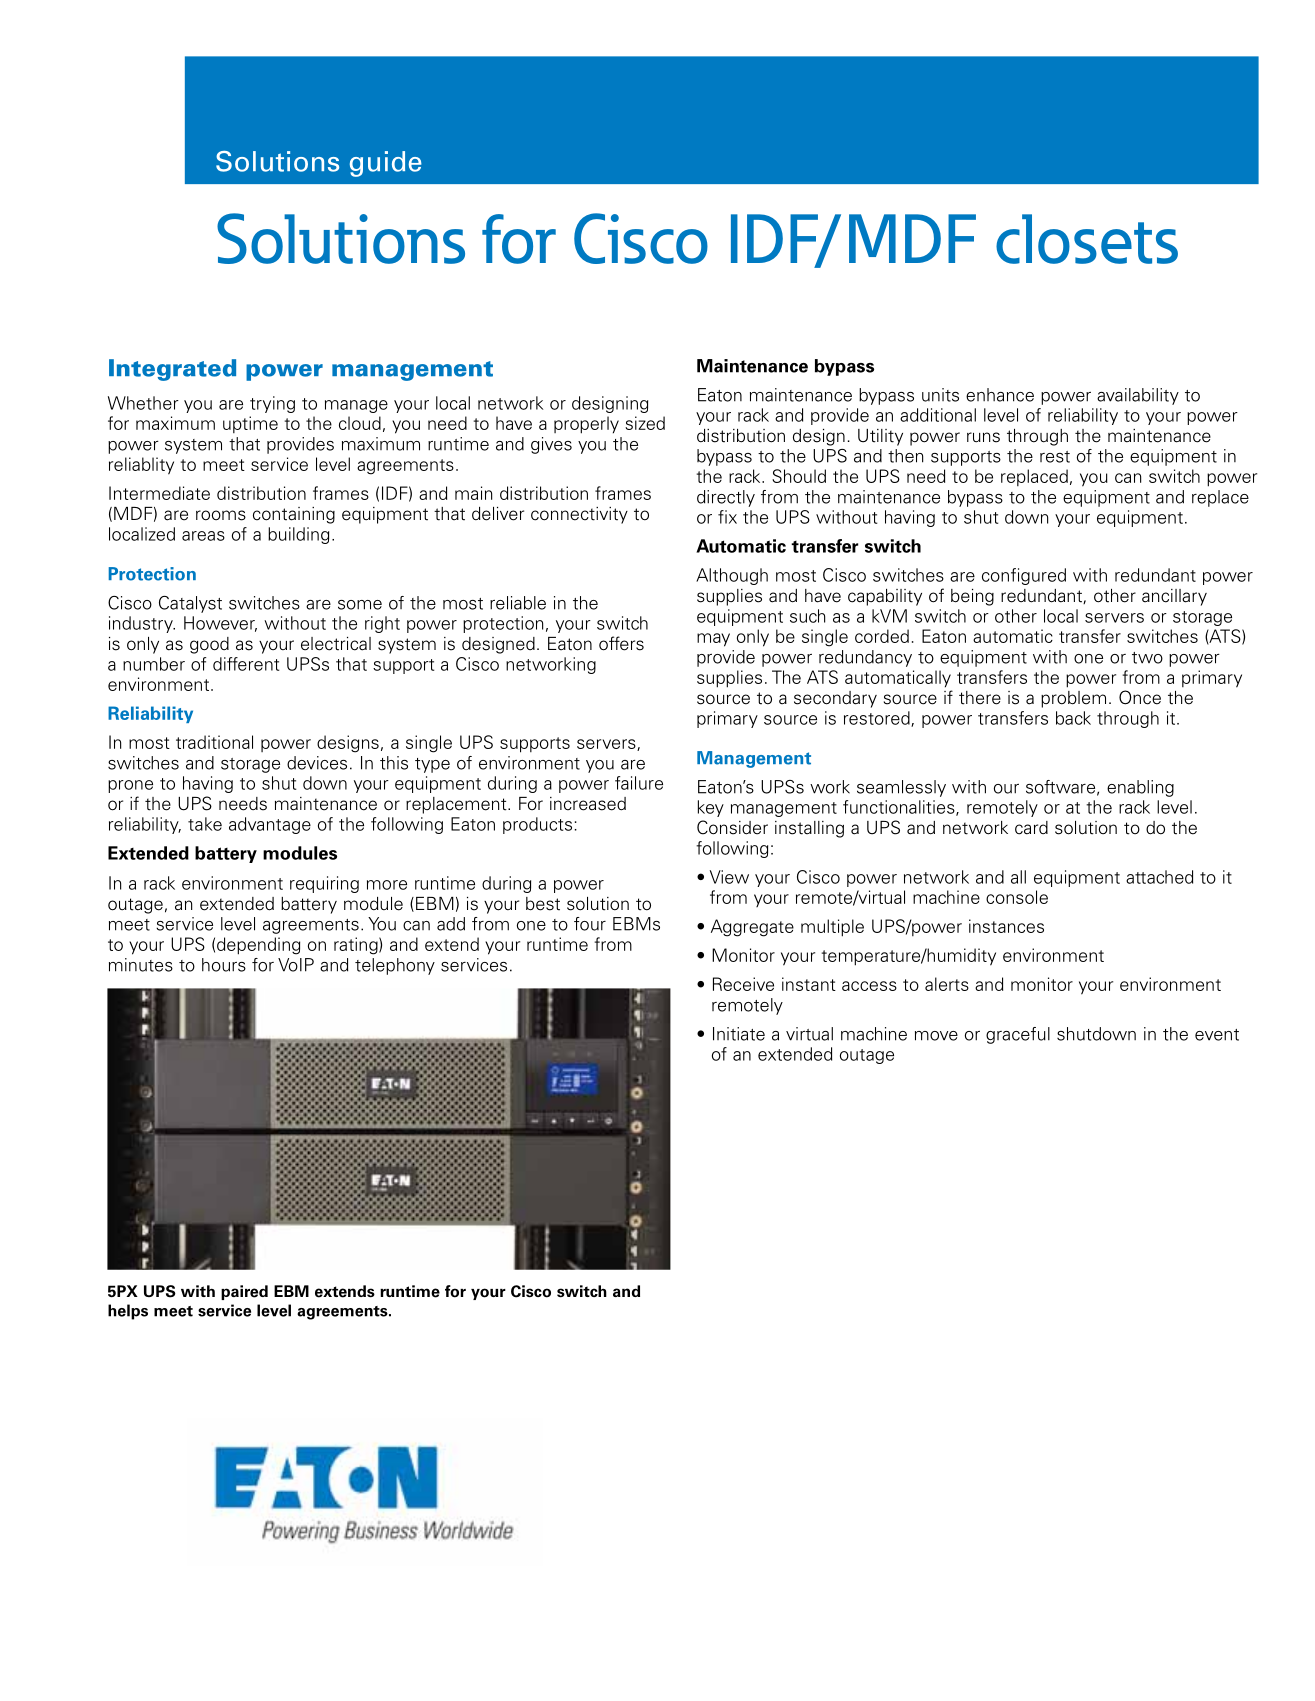  Describe the element at coordinates (258, 946) in the screenshot. I see `depending` at that location.
